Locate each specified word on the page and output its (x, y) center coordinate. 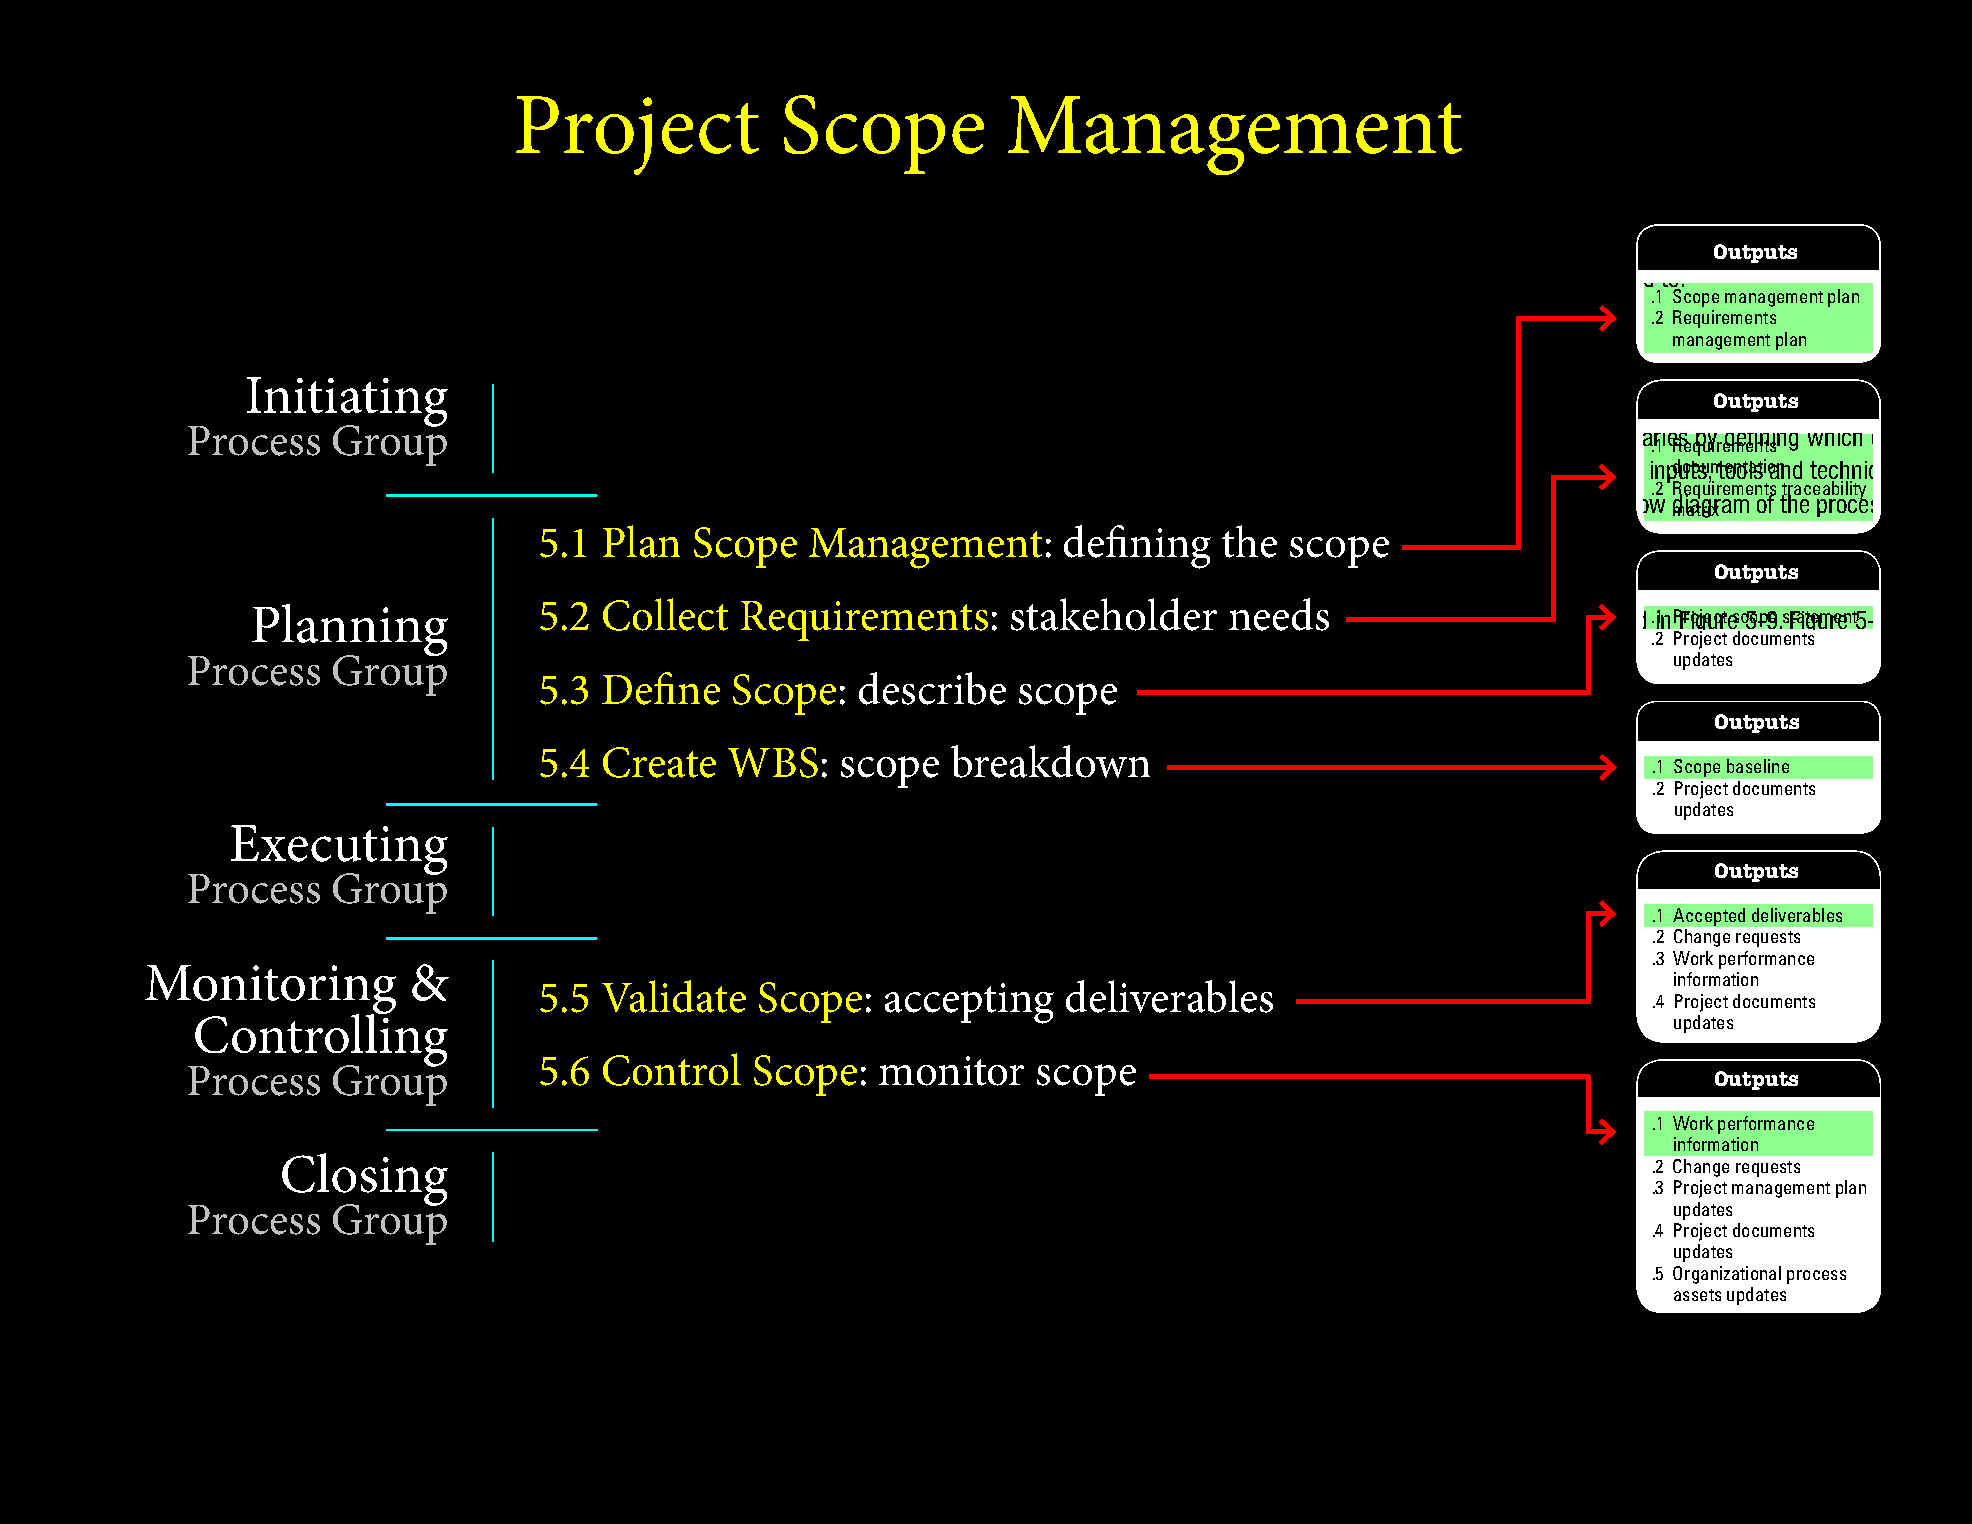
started (1074, 534)
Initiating (347, 403)
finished (1536, 532)
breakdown (1050, 761)
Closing (365, 1180)
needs (1279, 614)
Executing (339, 851)
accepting (969, 1003)
